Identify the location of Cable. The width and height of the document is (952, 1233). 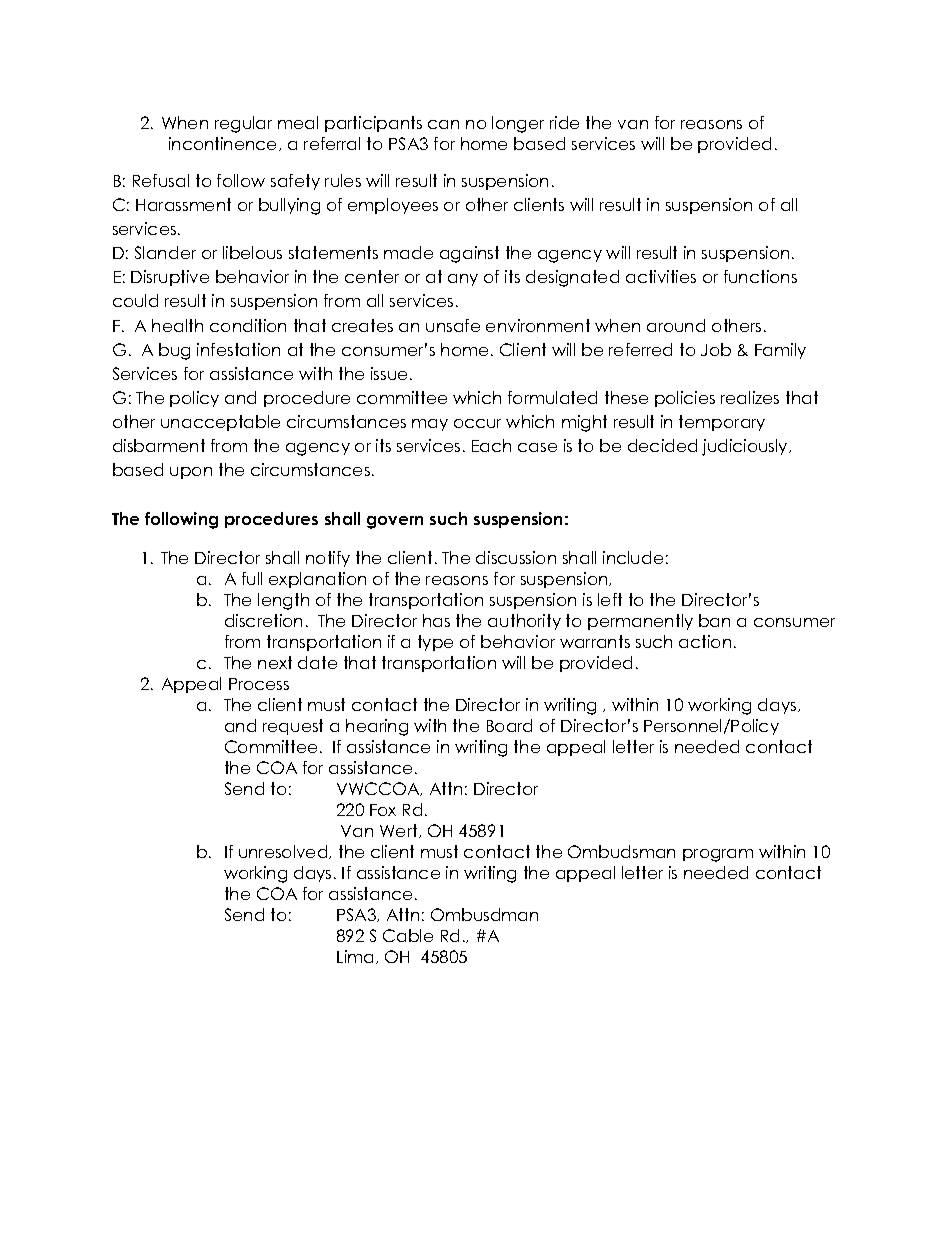
(408, 935).
